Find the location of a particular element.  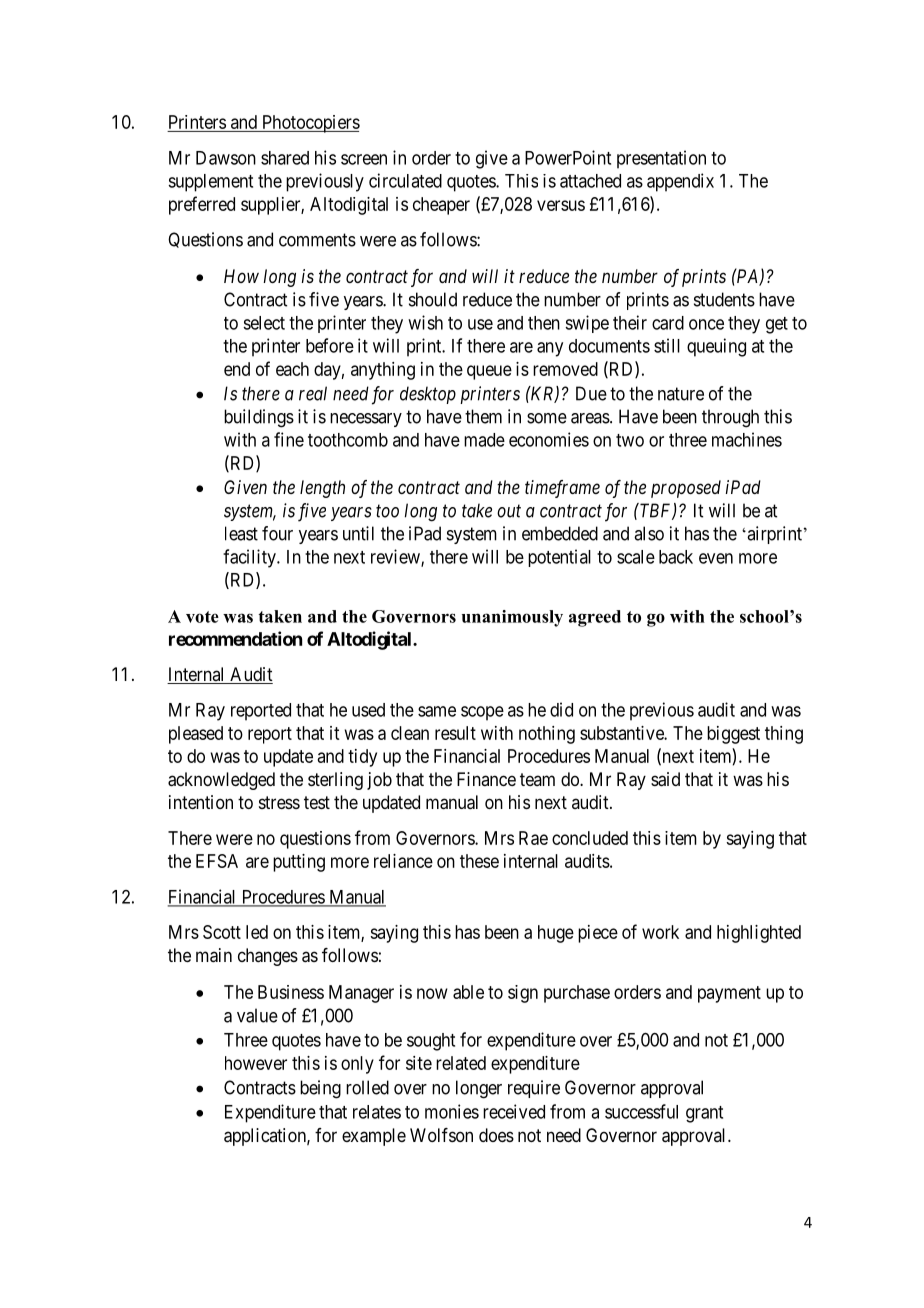

appendix is located at coordinates (680, 182).
